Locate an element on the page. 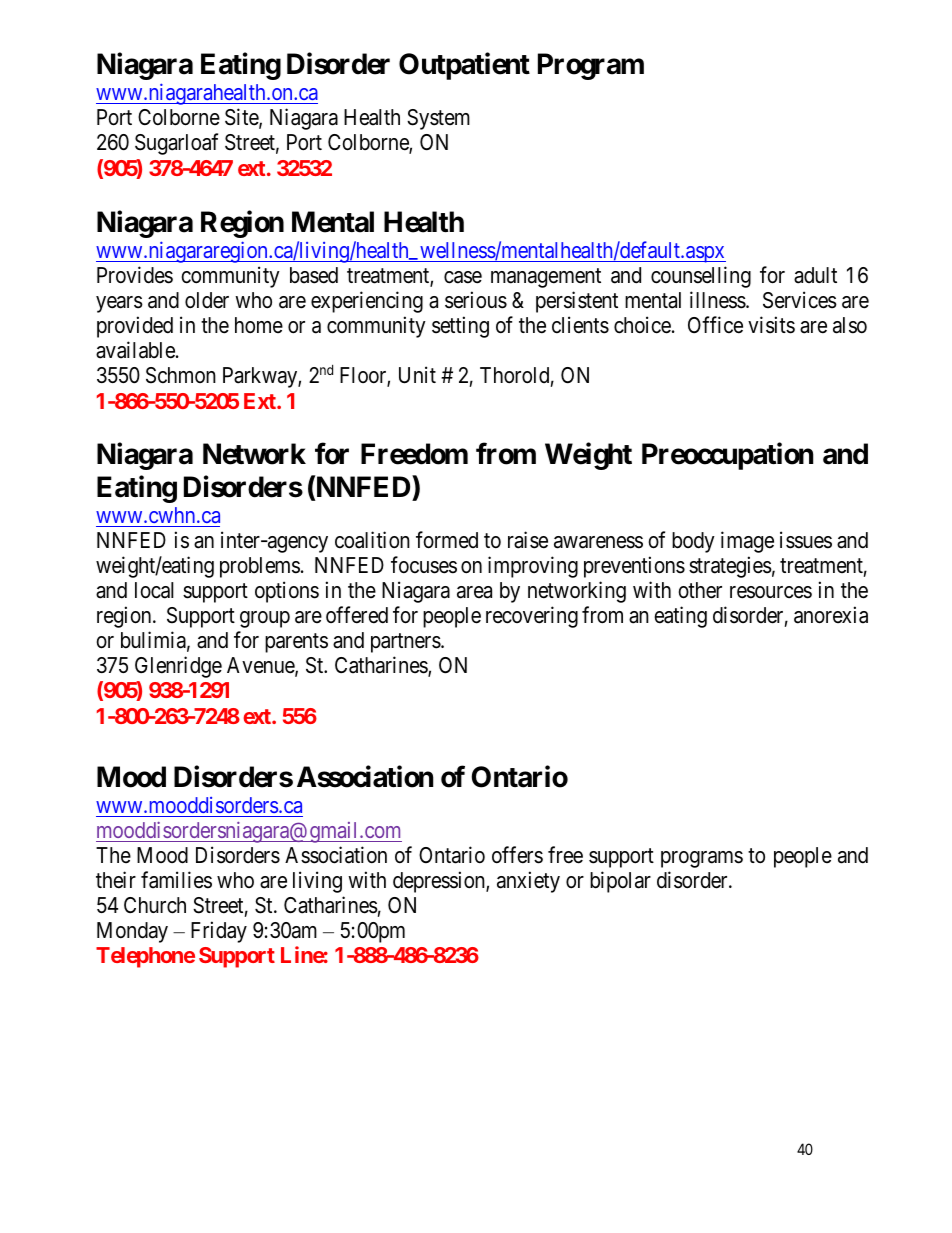  formed is located at coordinates (447, 540).
